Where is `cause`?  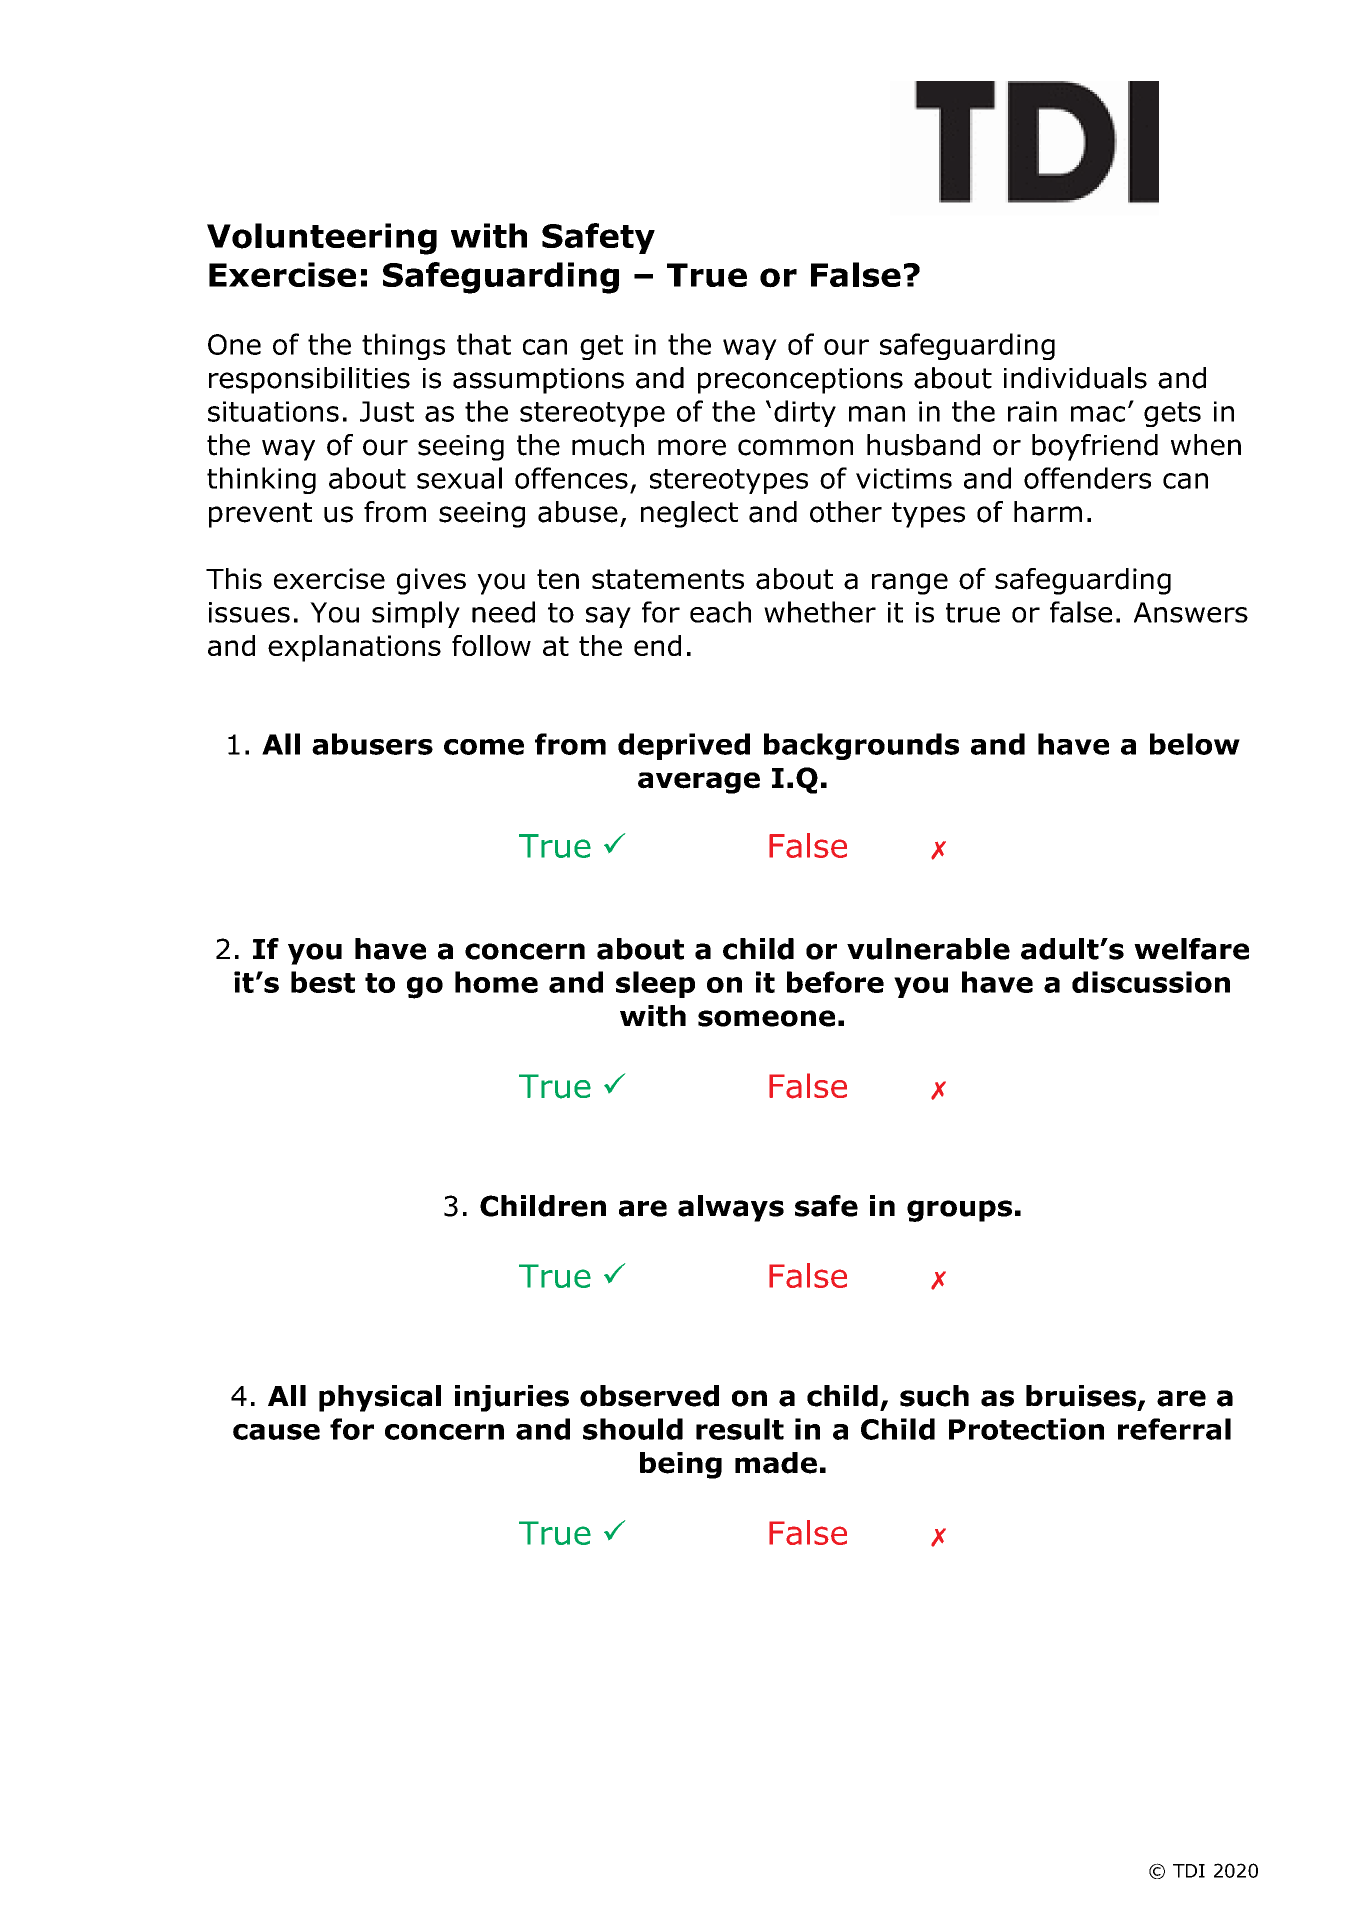 cause is located at coordinates (276, 1432).
